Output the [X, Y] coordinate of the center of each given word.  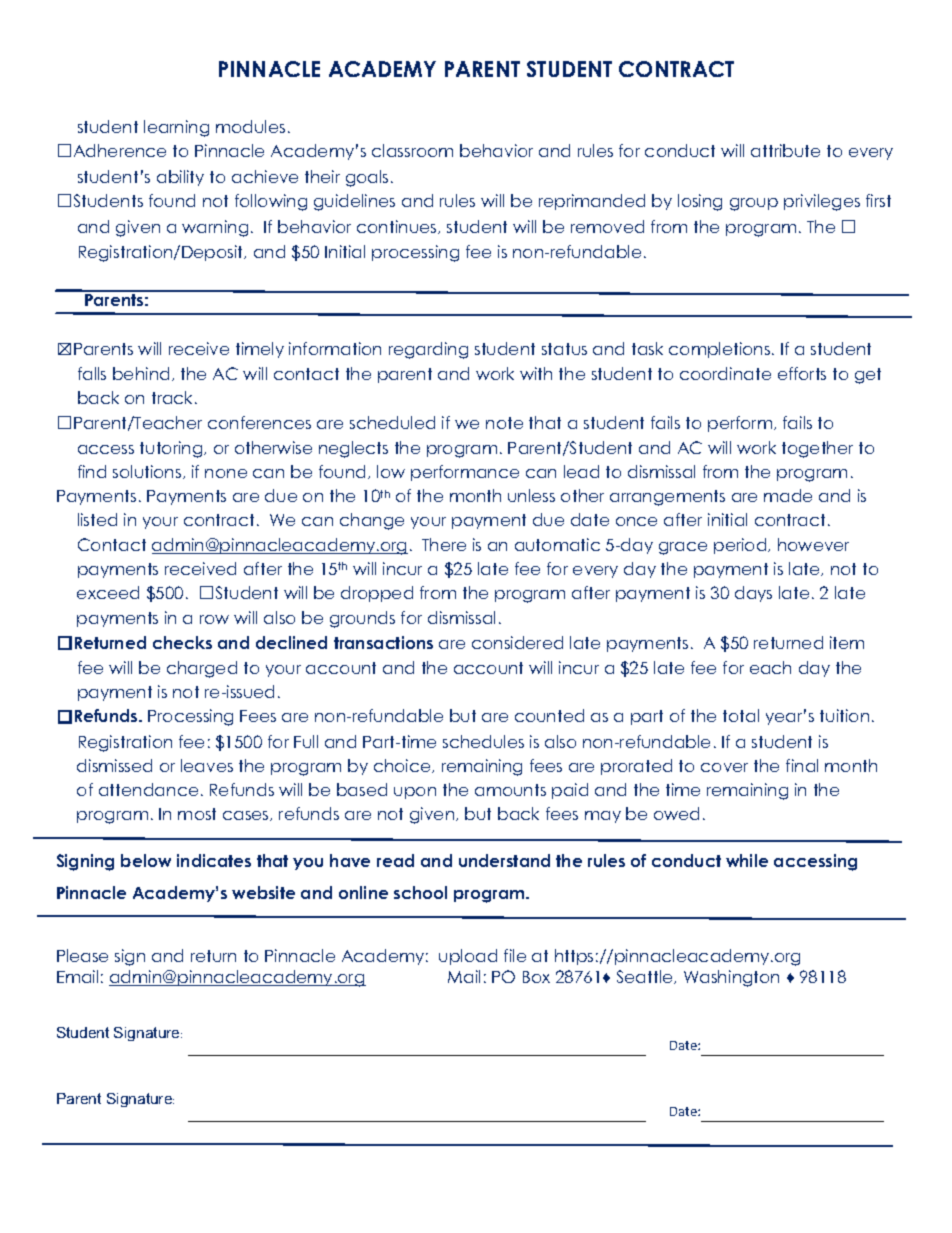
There [444, 544]
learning [176, 128]
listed [97, 519]
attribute [785, 150]
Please [82, 955]
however [813, 544]
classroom [412, 150]
